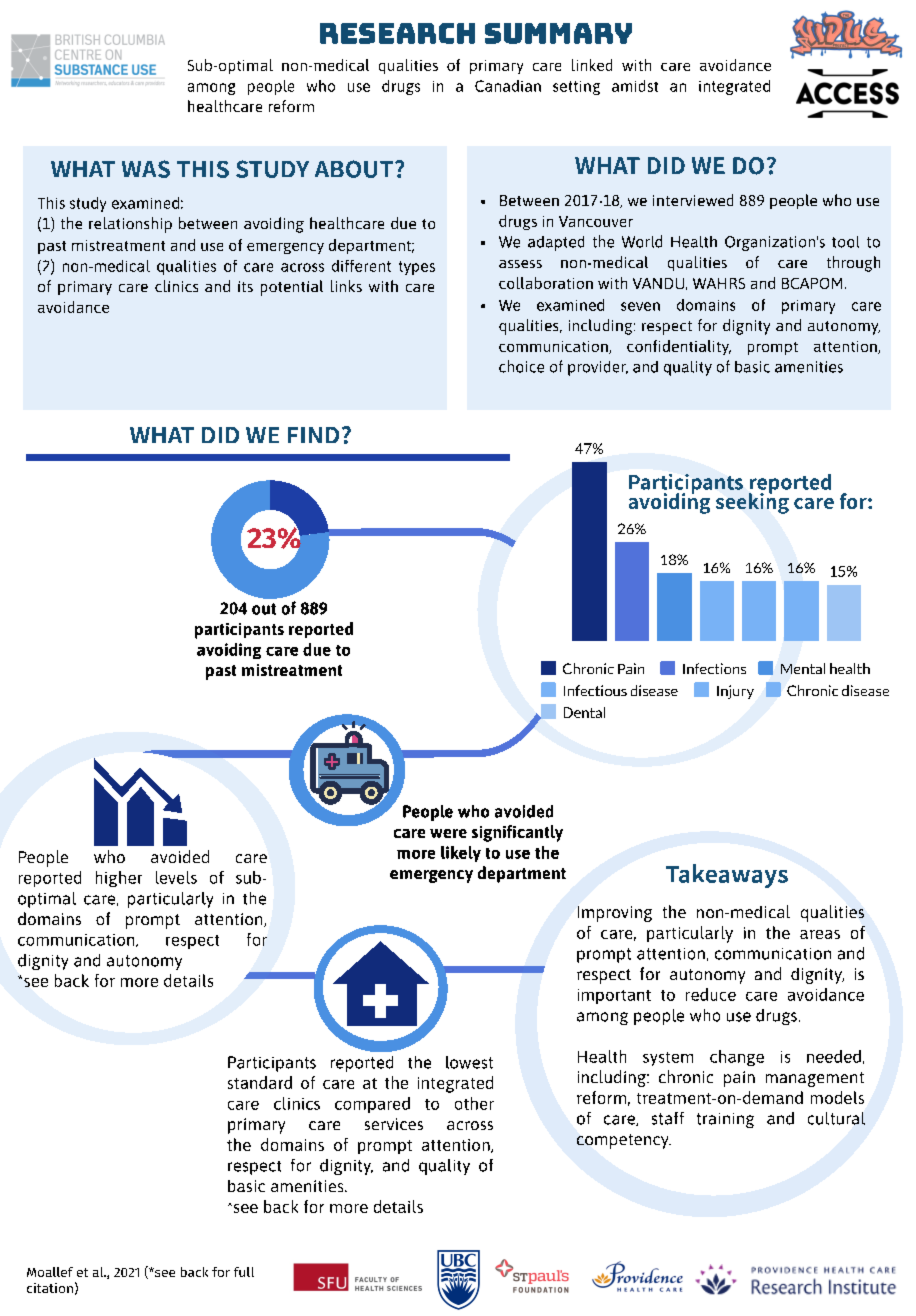 Image resolution: width=916 pixels, height=1316 pixels. Describe the element at coordinates (119, 879) in the screenshot. I see `higher` at that location.
